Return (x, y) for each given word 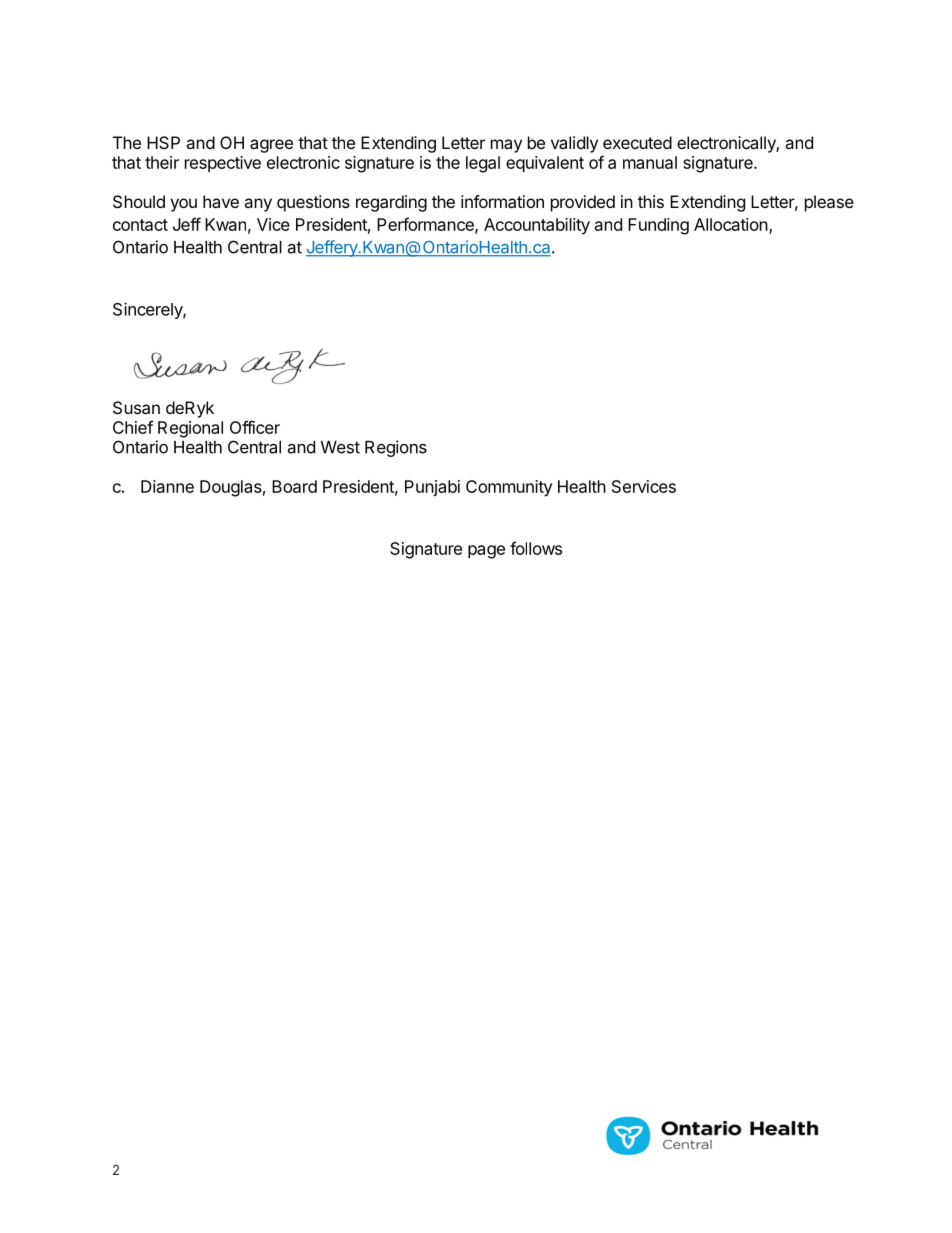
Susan (136, 407)
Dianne (167, 486)
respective (223, 164)
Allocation (731, 224)
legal (483, 164)
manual (650, 162)
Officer (255, 427)
